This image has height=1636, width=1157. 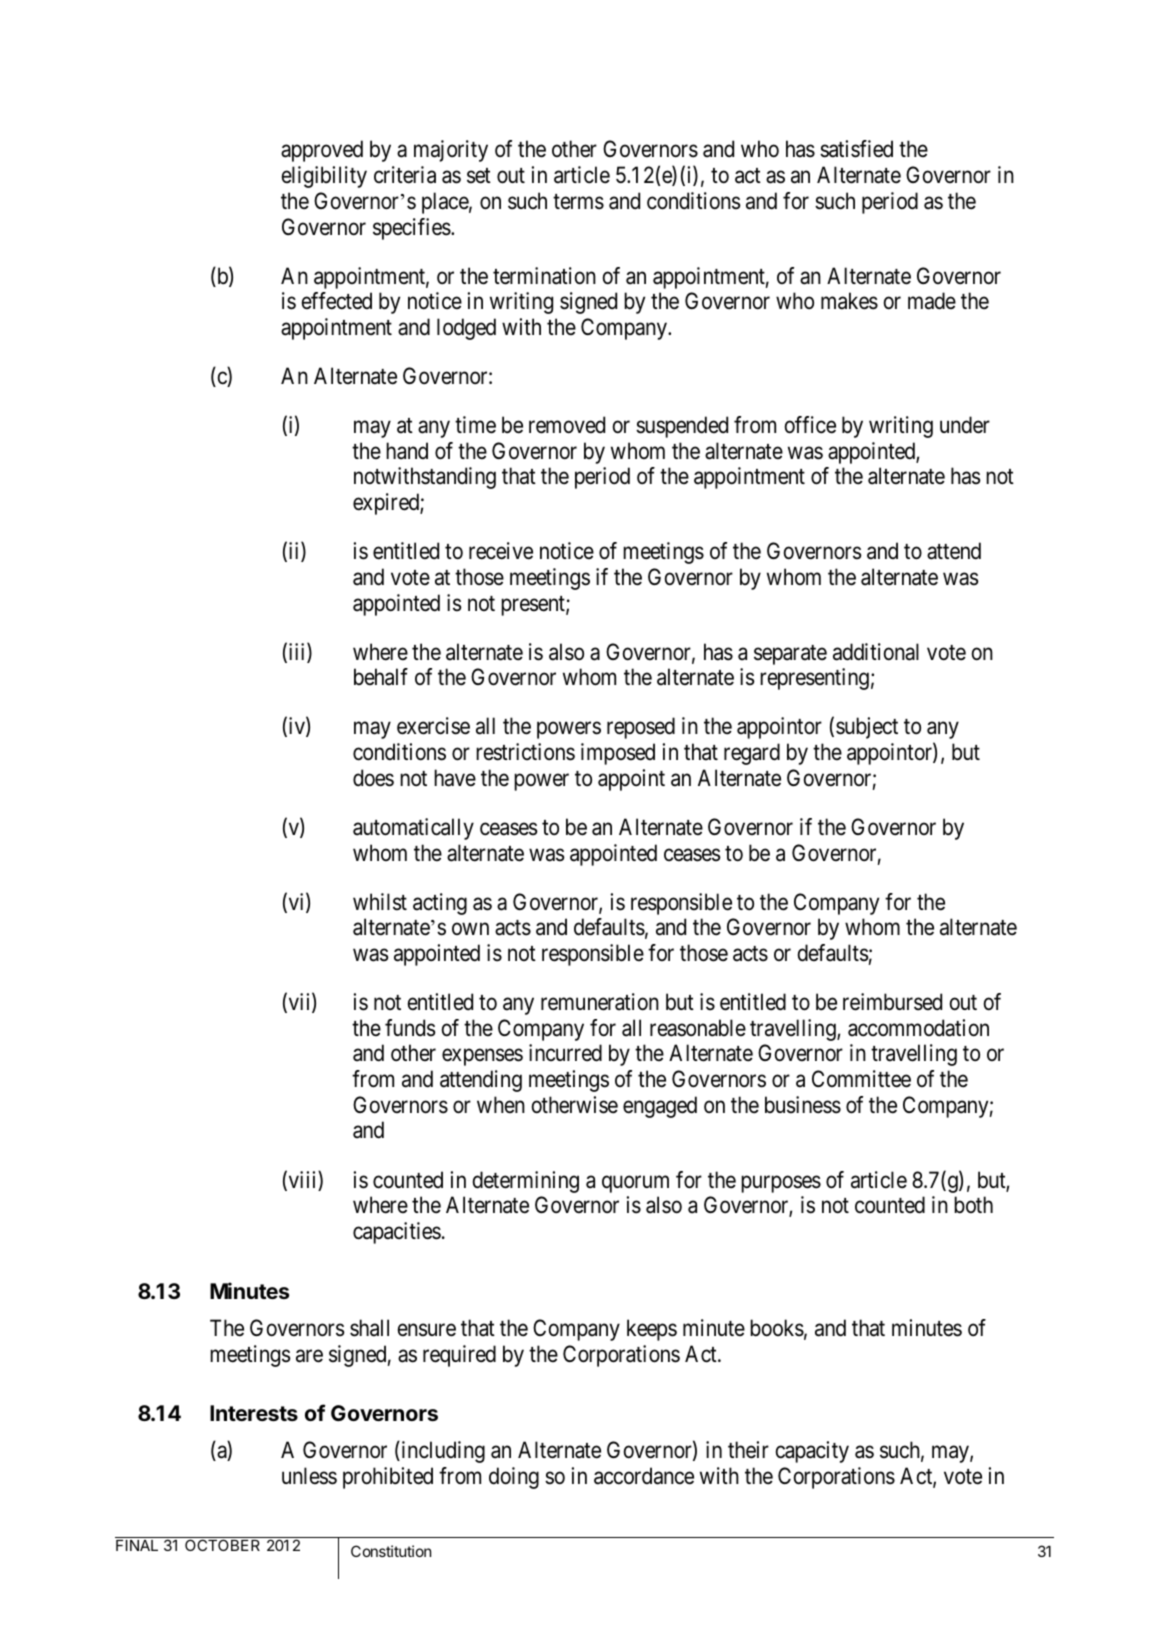 I want to click on subject, so click(x=867, y=728).
